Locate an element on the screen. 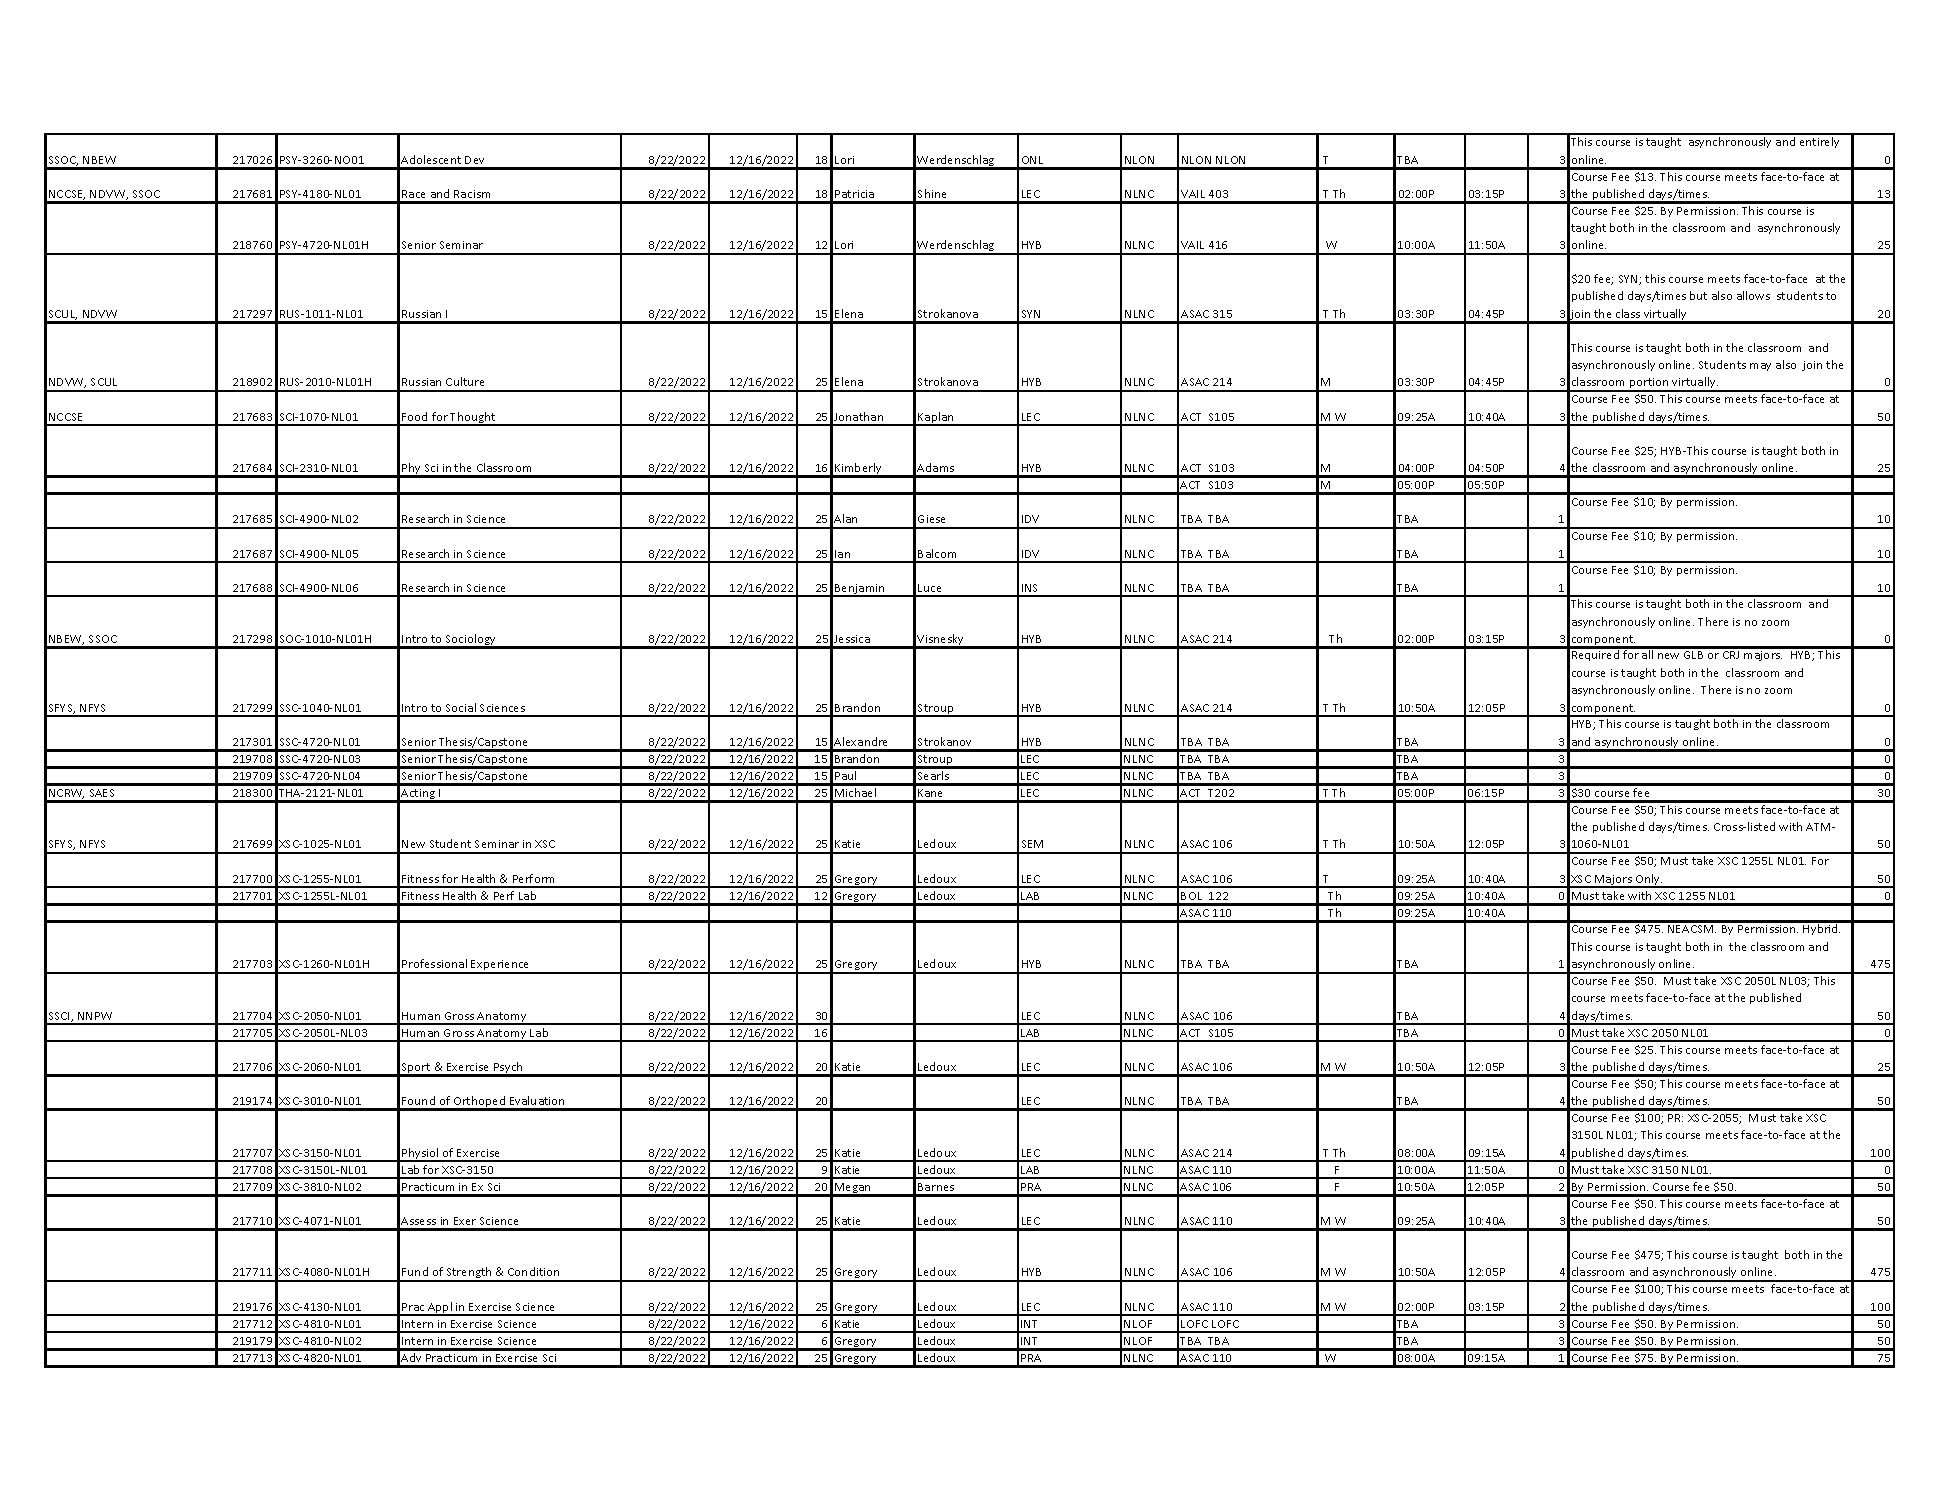  Benjamin is located at coordinates (860, 590).
